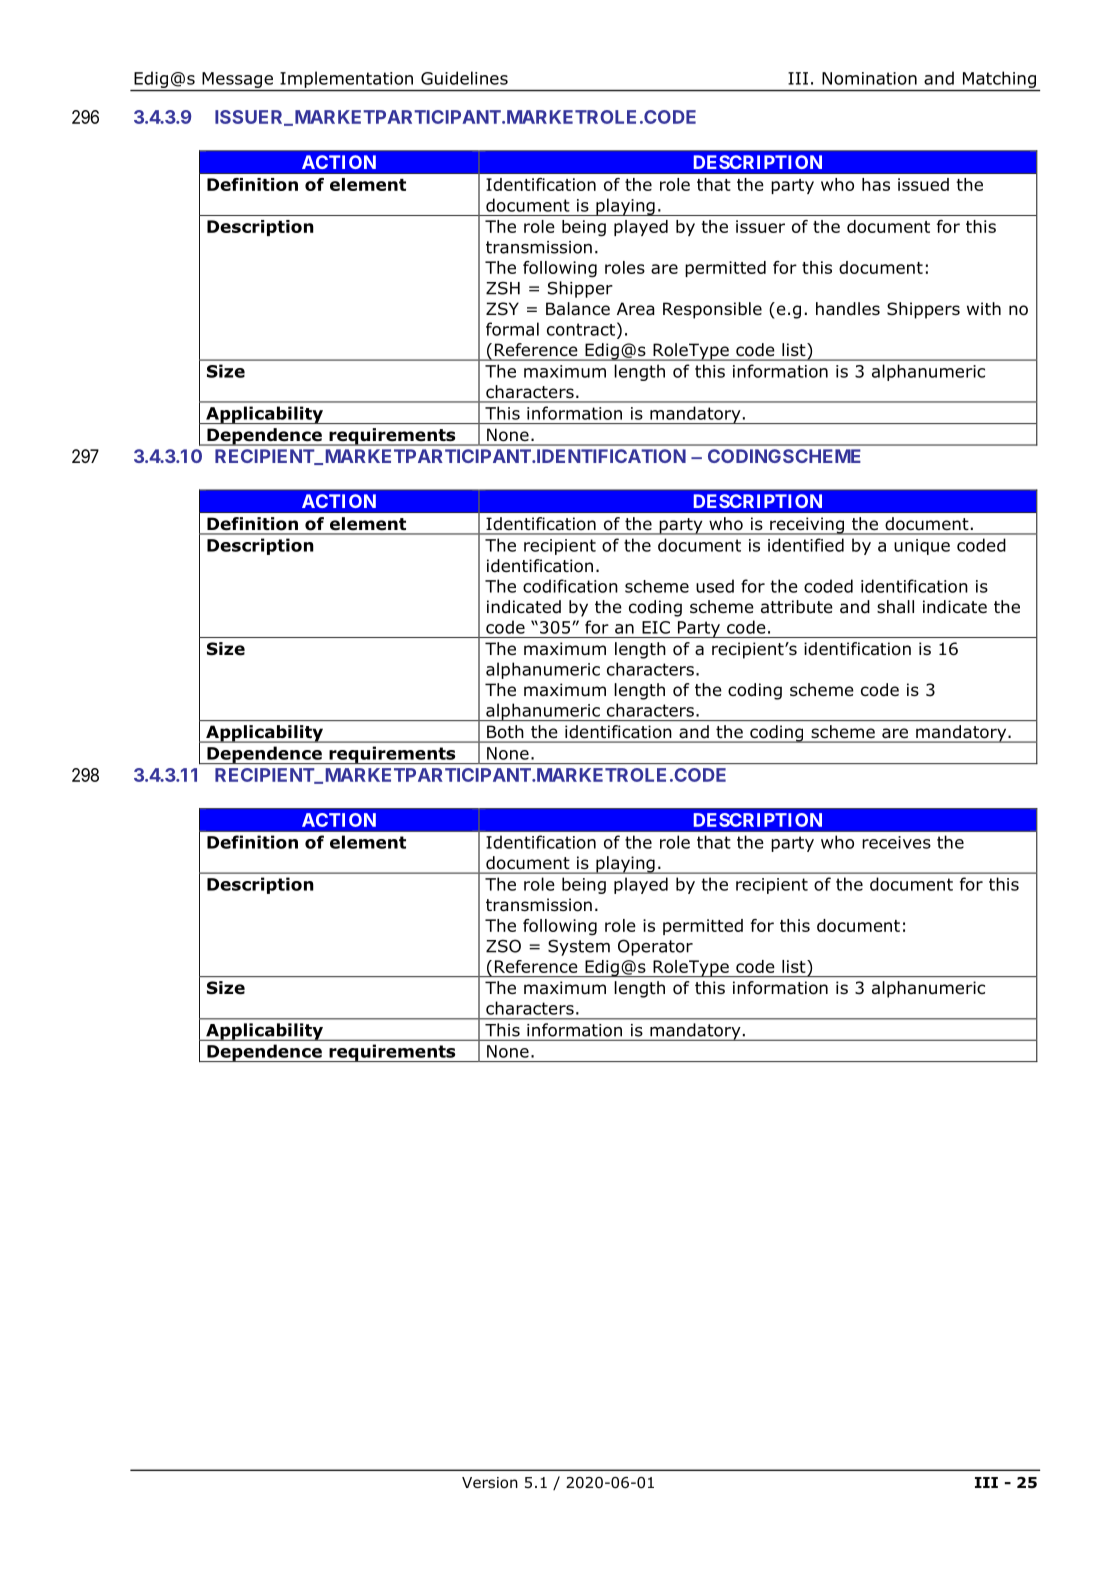  I want to click on EIC, so click(656, 627).
